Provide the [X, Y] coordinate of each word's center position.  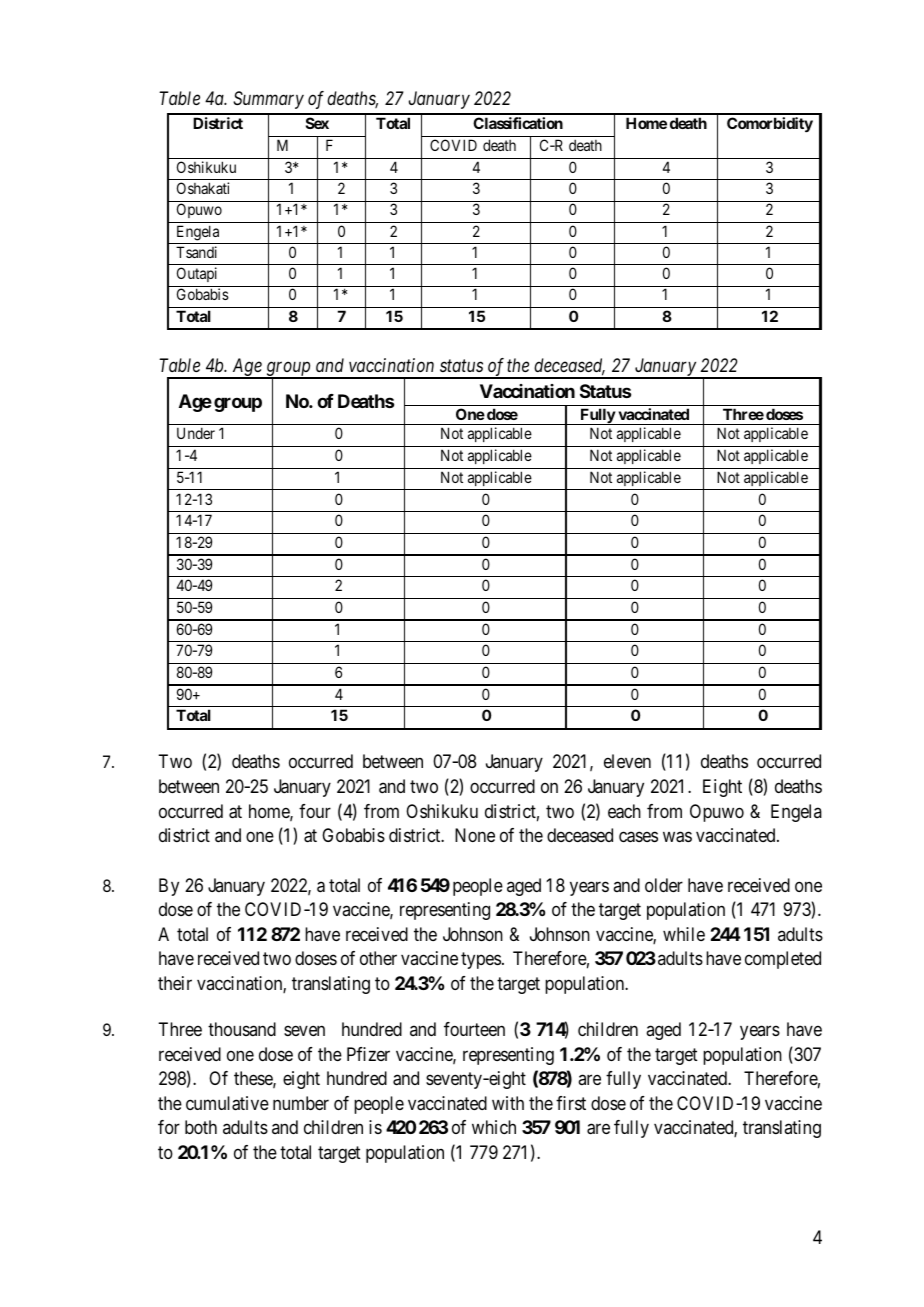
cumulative [227, 1103]
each [624, 811]
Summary [268, 100]
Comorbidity [770, 124]
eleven [627, 761]
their [175, 983]
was [677, 837]
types [481, 961]
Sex [317, 123]
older [664, 885]
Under [196, 433]
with [508, 1103]
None [475, 835]
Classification [518, 123]
